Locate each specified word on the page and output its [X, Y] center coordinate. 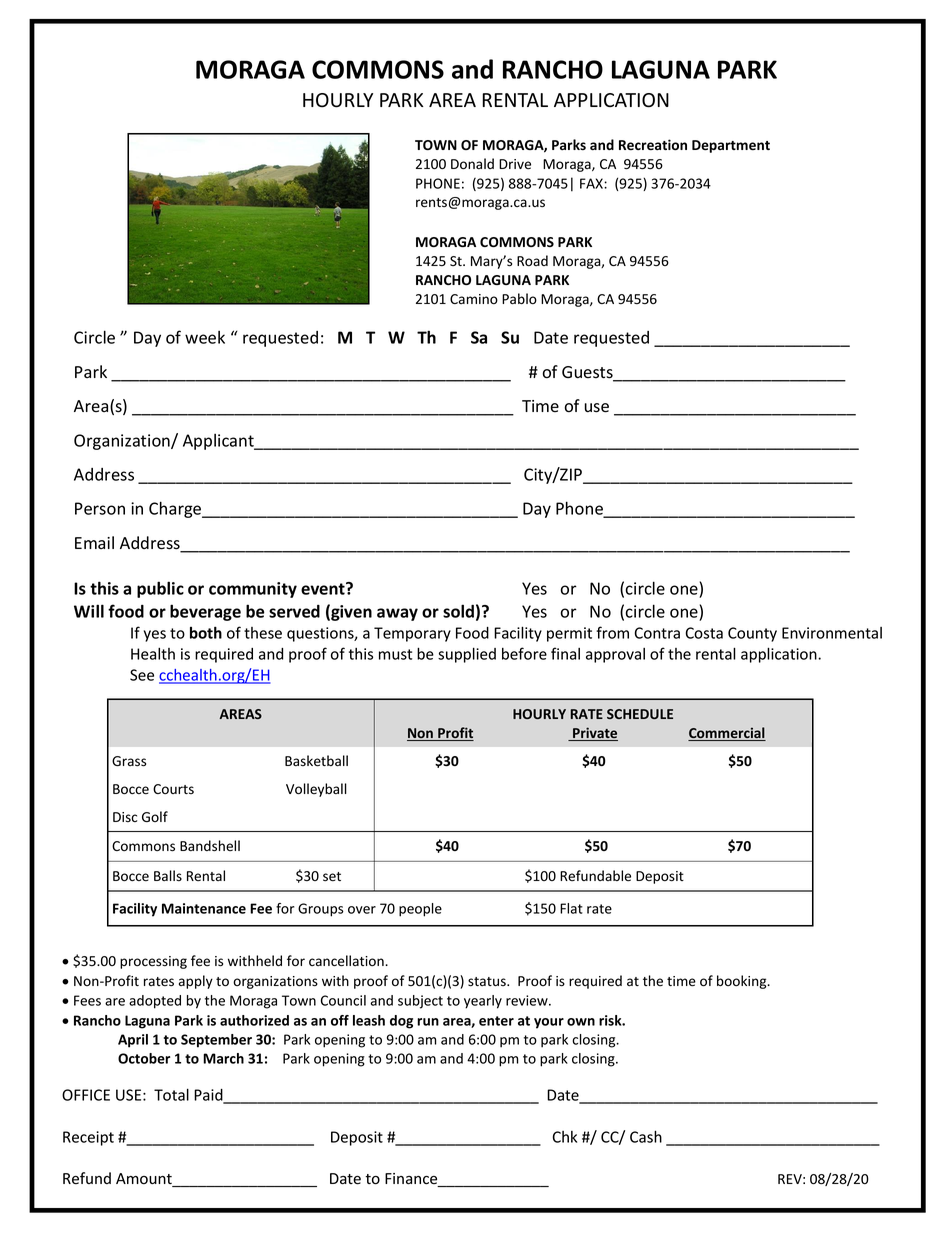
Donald [472, 163]
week [205, 337]
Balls [168, 876]
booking [743, 982]
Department [731, 146]
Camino [474, 299]
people [420, 910]
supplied [467, 655]
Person [100, 508]
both [206, 632]
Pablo [519, 299]
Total [171, 1094]
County [752, 634]
